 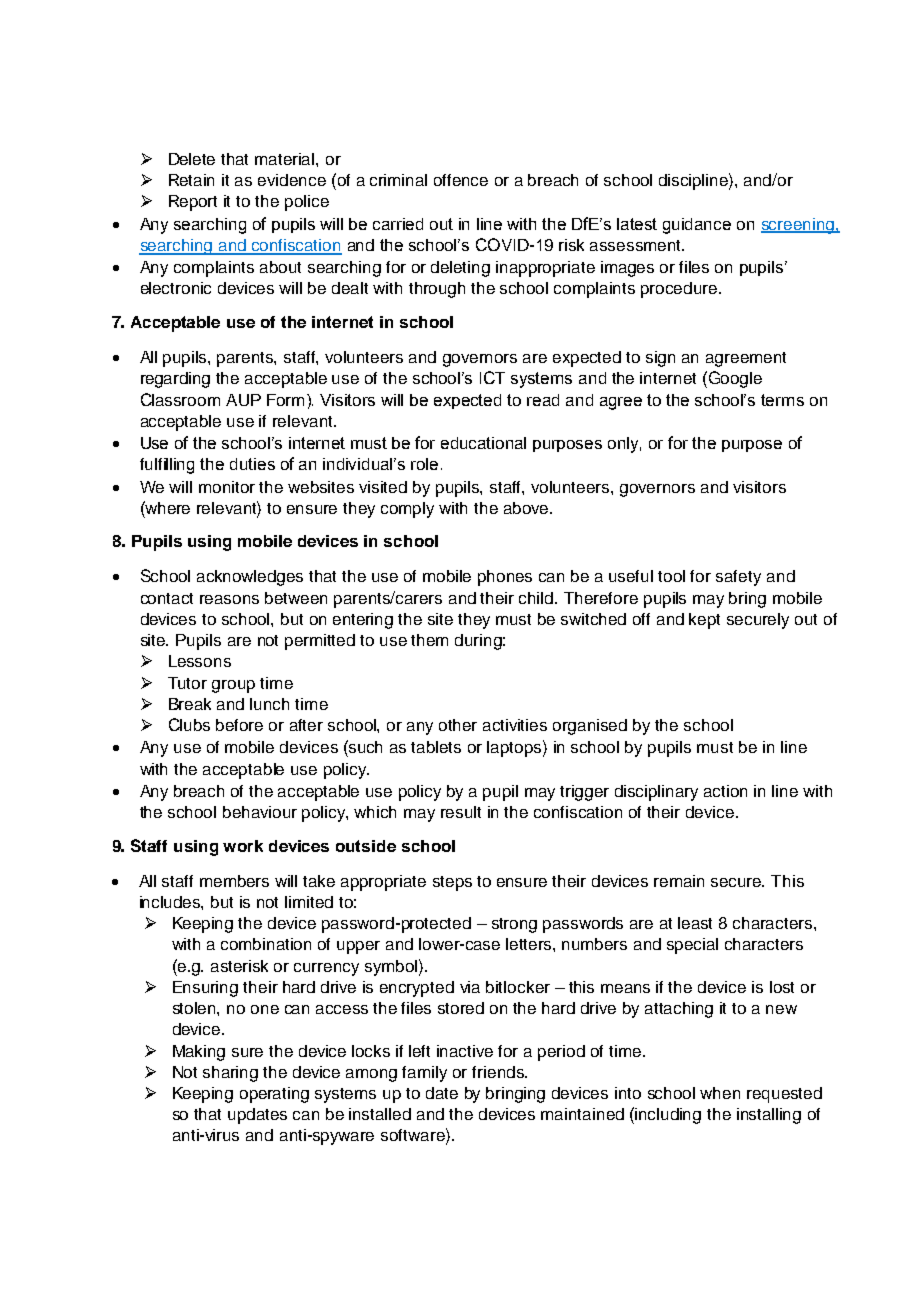 What do you see at coordinates (461, 180) in the document?
I see `offence` at bounding box center [461, 180].
